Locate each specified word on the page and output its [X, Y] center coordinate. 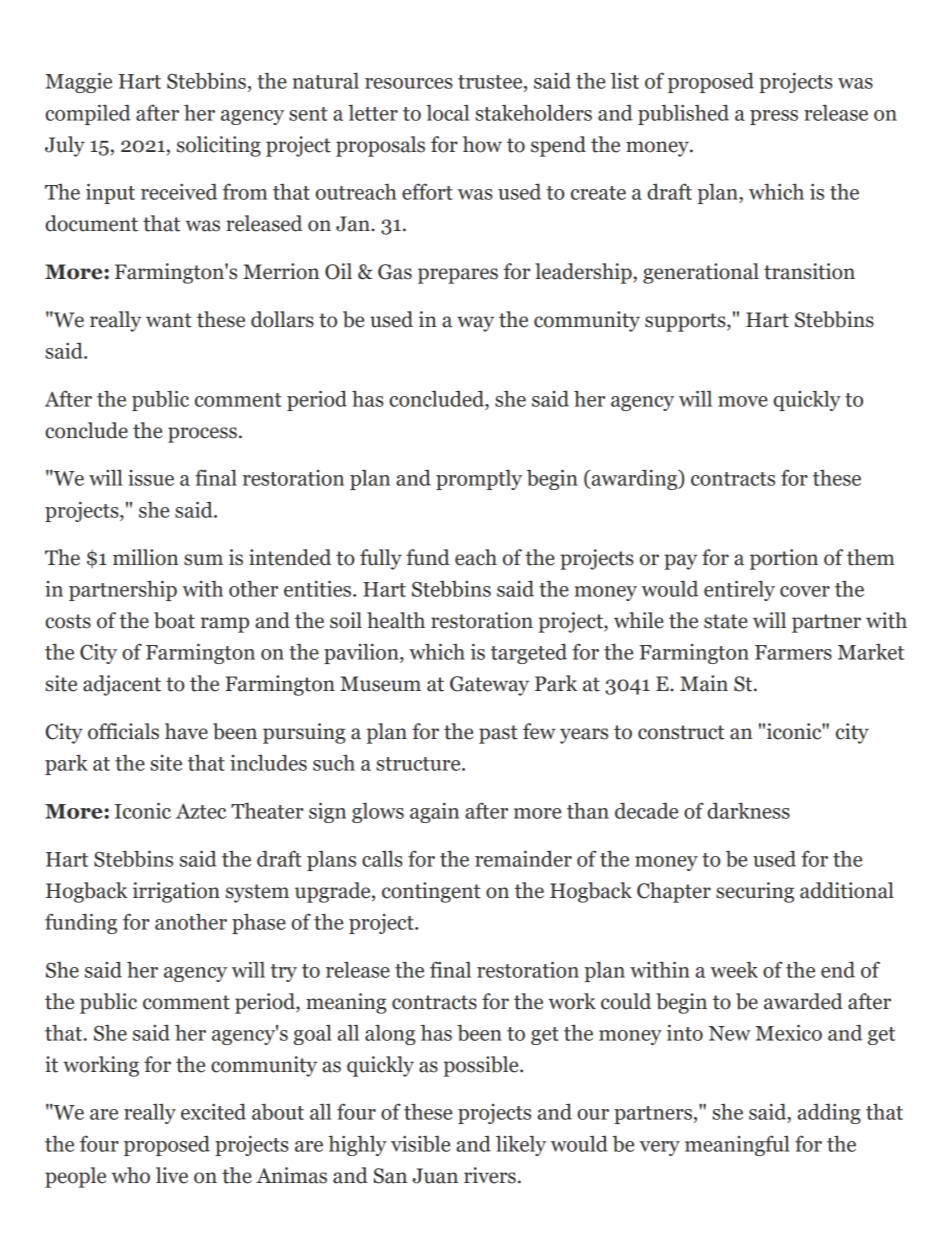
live [172, 1175]
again [434, 813]
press [774, 117]
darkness [748, 811]
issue [151, 478]
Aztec [201, 811]
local [447, 113]
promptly [479, 480]
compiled [88, 115]
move [743, 401]
